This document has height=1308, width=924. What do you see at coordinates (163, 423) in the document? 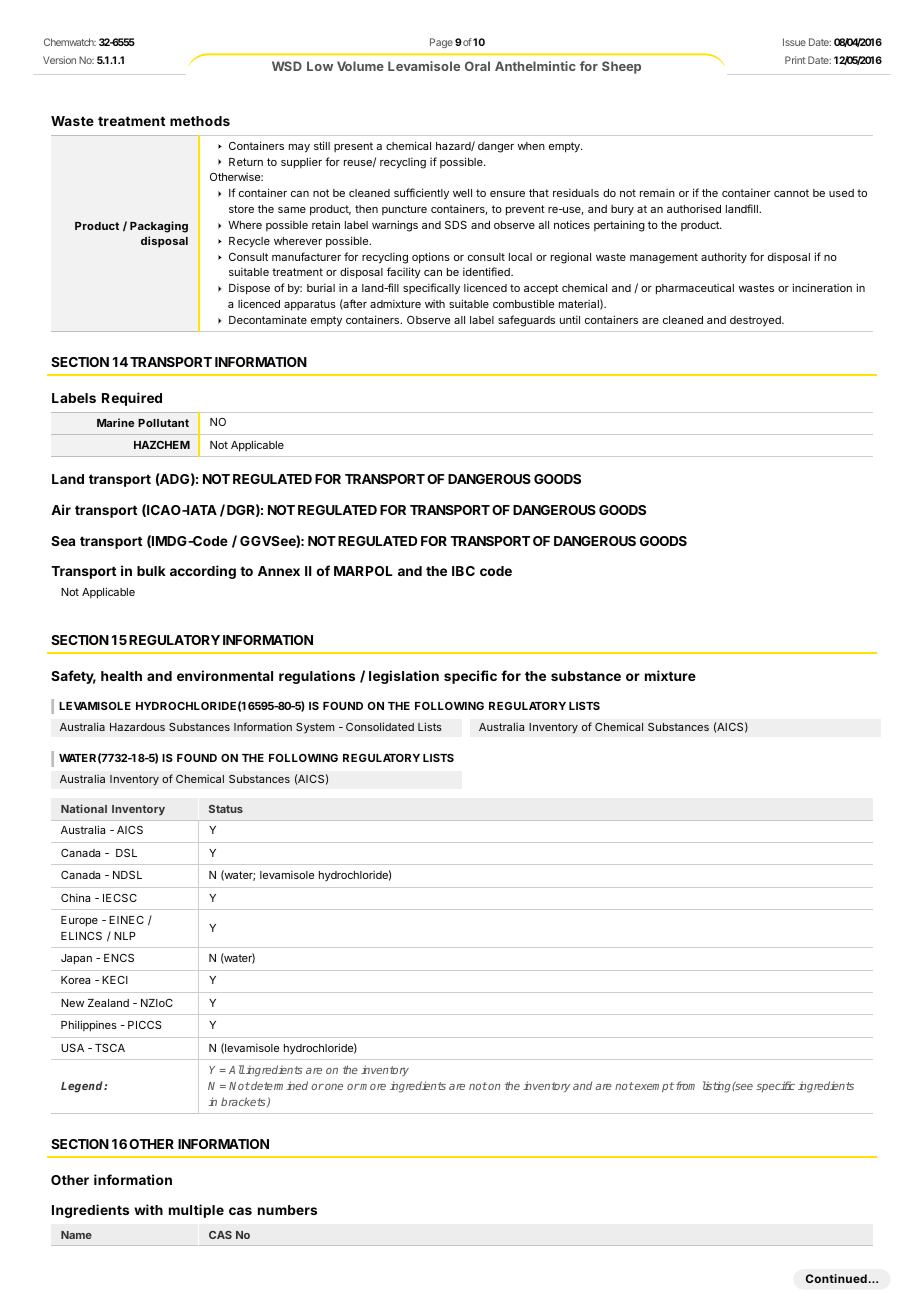
I see `Pollutant` at bounding box center [163, 423].
